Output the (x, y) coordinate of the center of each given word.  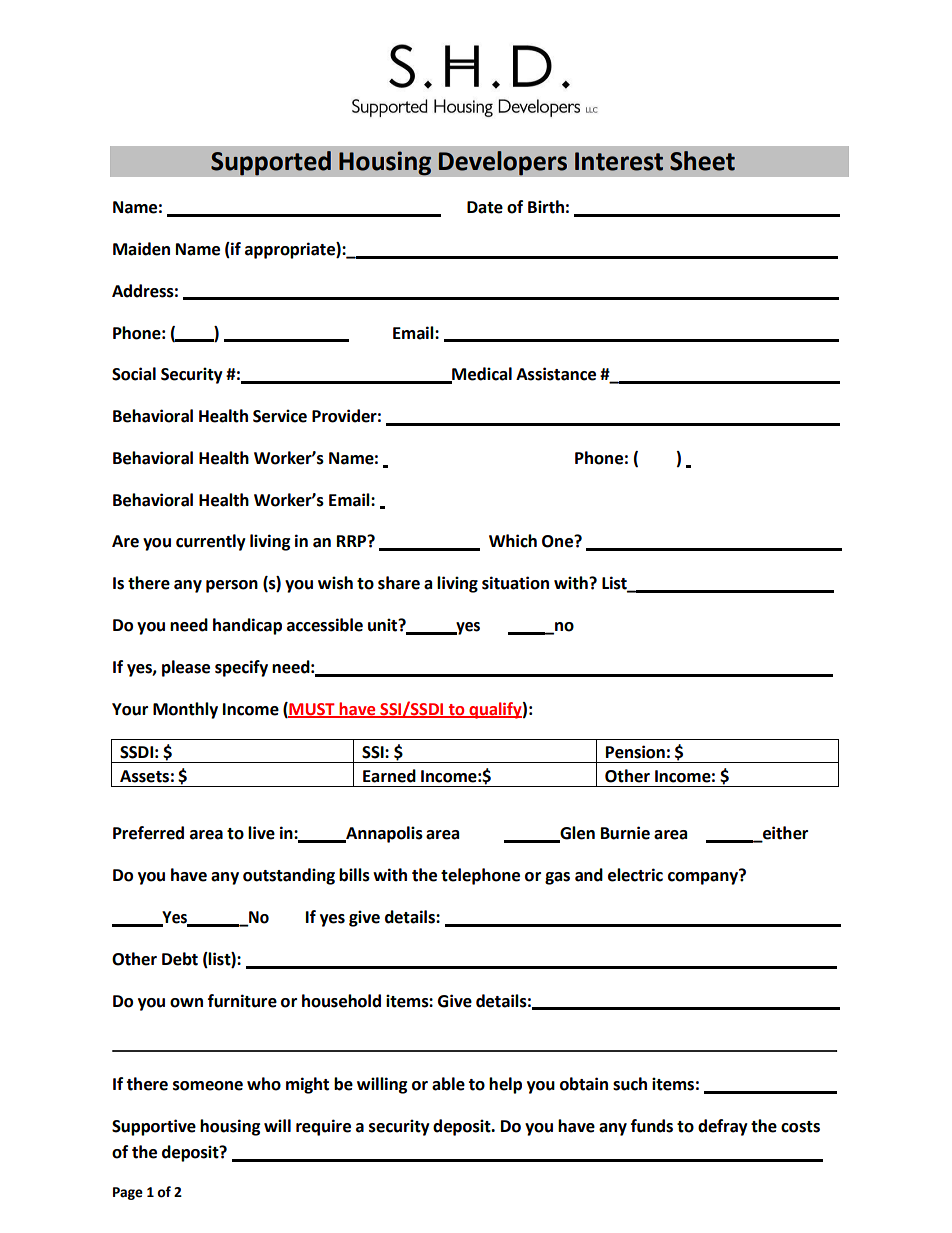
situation (515, 583)
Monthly (185, 710)
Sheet (702, 161)
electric (635, 875)
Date (485, 207)
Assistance (556, 374)
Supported (271, 163)
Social (134, 374)
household (341, 1001)
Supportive (154, 1127)
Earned (389, 776)
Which (513, 541)
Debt (180, 959)
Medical (481, 375)
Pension (635, 752)
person (232, 586)
